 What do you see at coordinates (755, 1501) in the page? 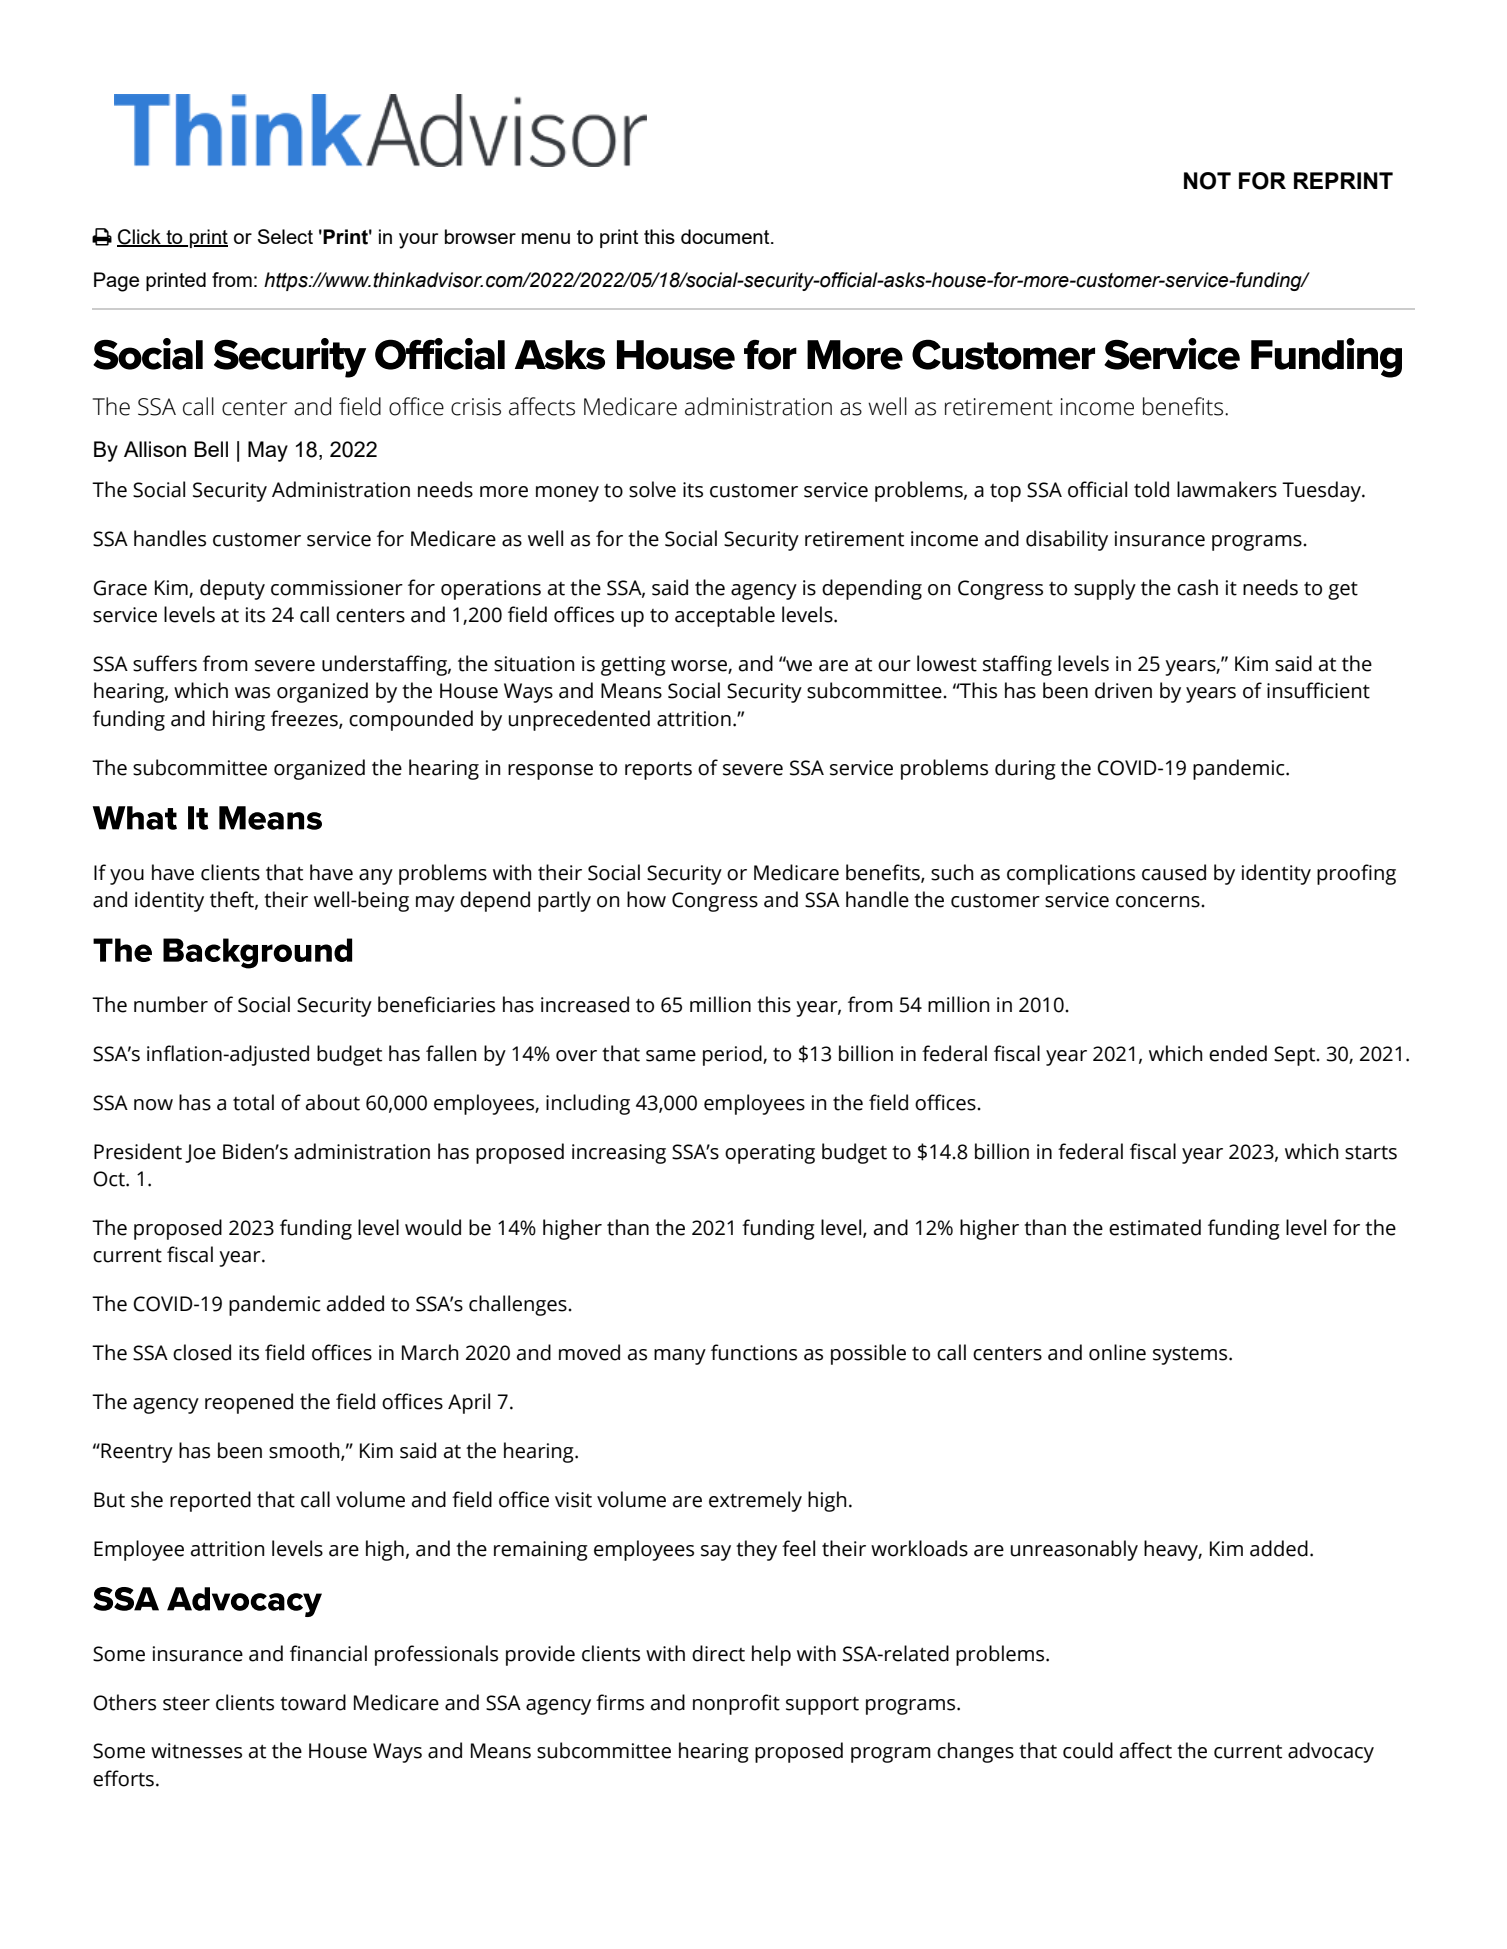
I see `extremely` at bounding box center [755, 1501].
